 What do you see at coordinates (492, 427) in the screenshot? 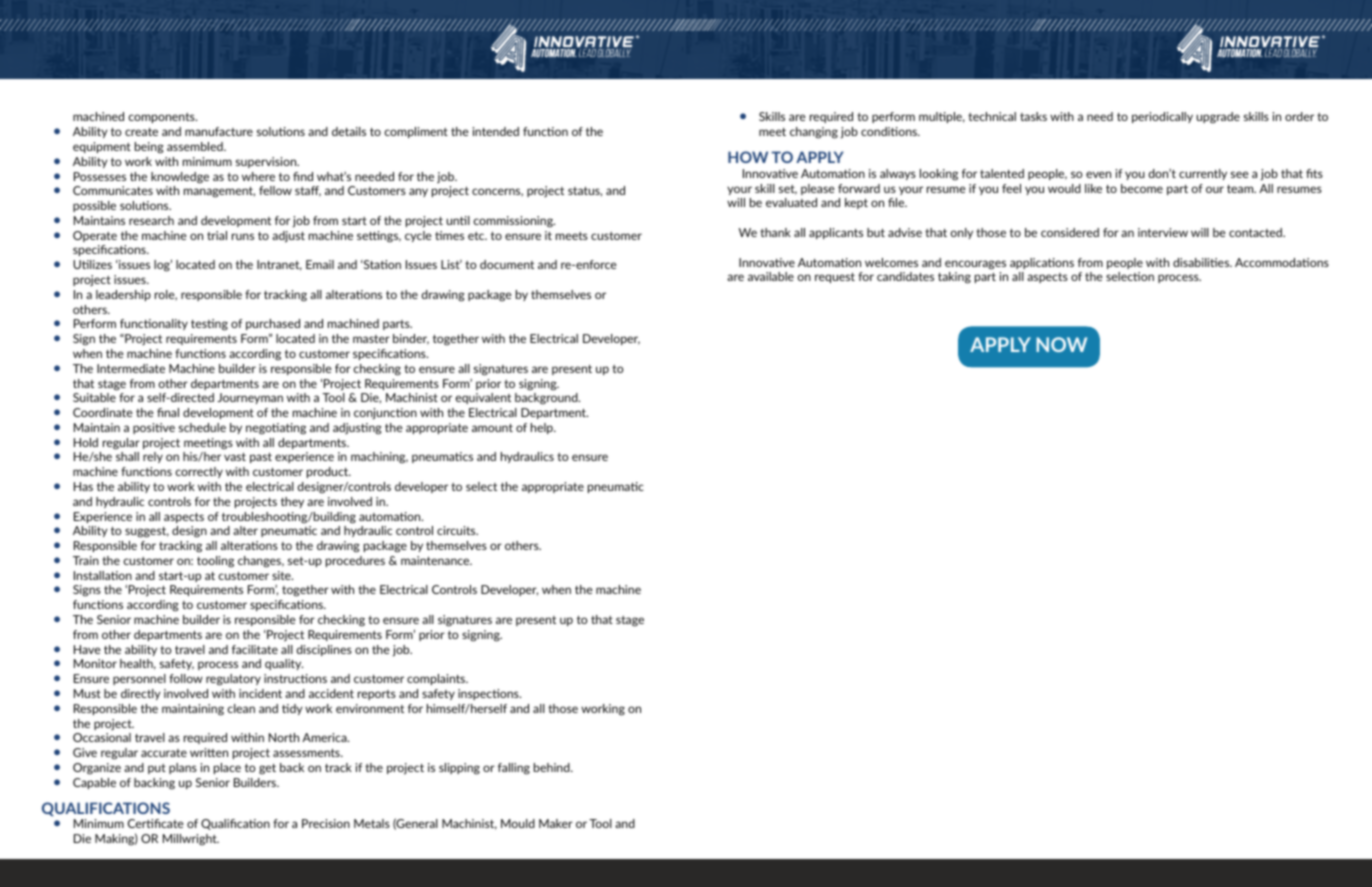
I see `amount` at bounding box center [492, 427].
